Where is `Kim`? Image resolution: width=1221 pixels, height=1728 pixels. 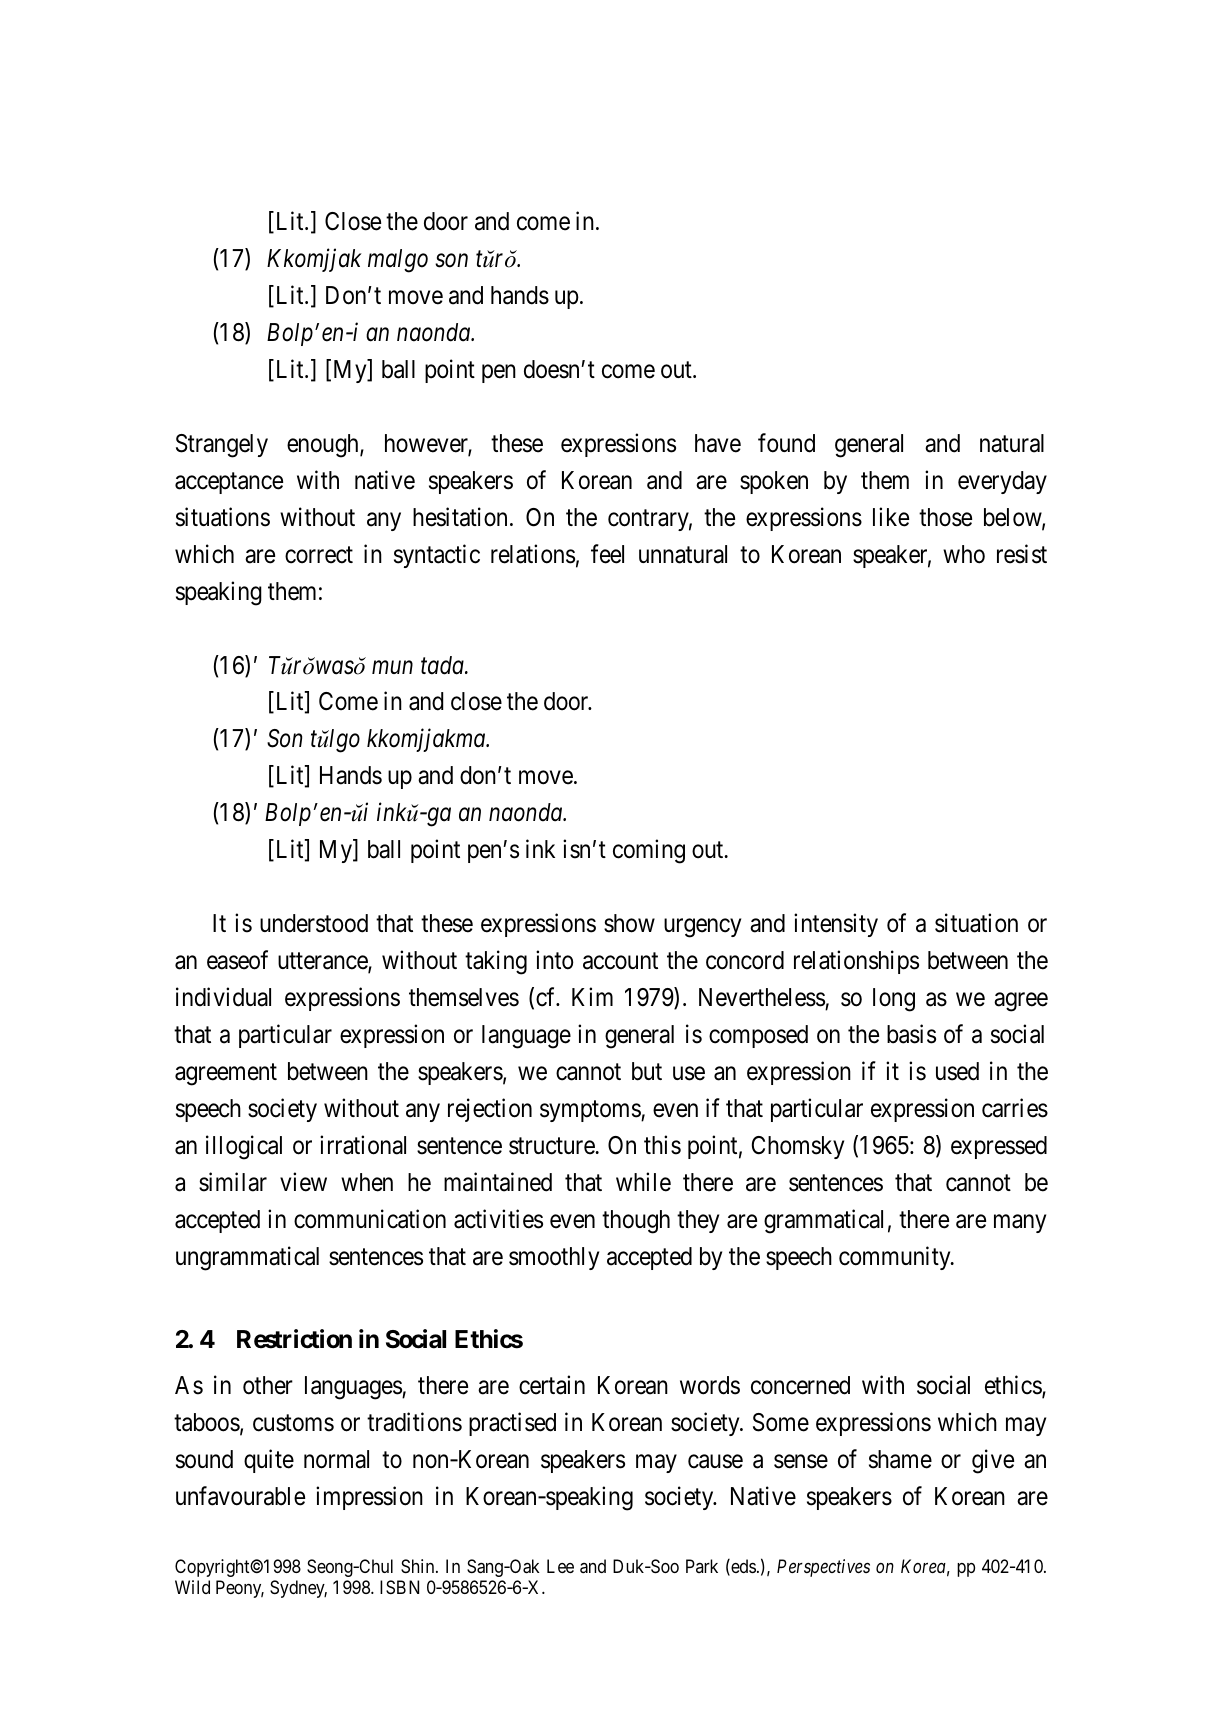 Kim is located at coordinates (592, 996).
